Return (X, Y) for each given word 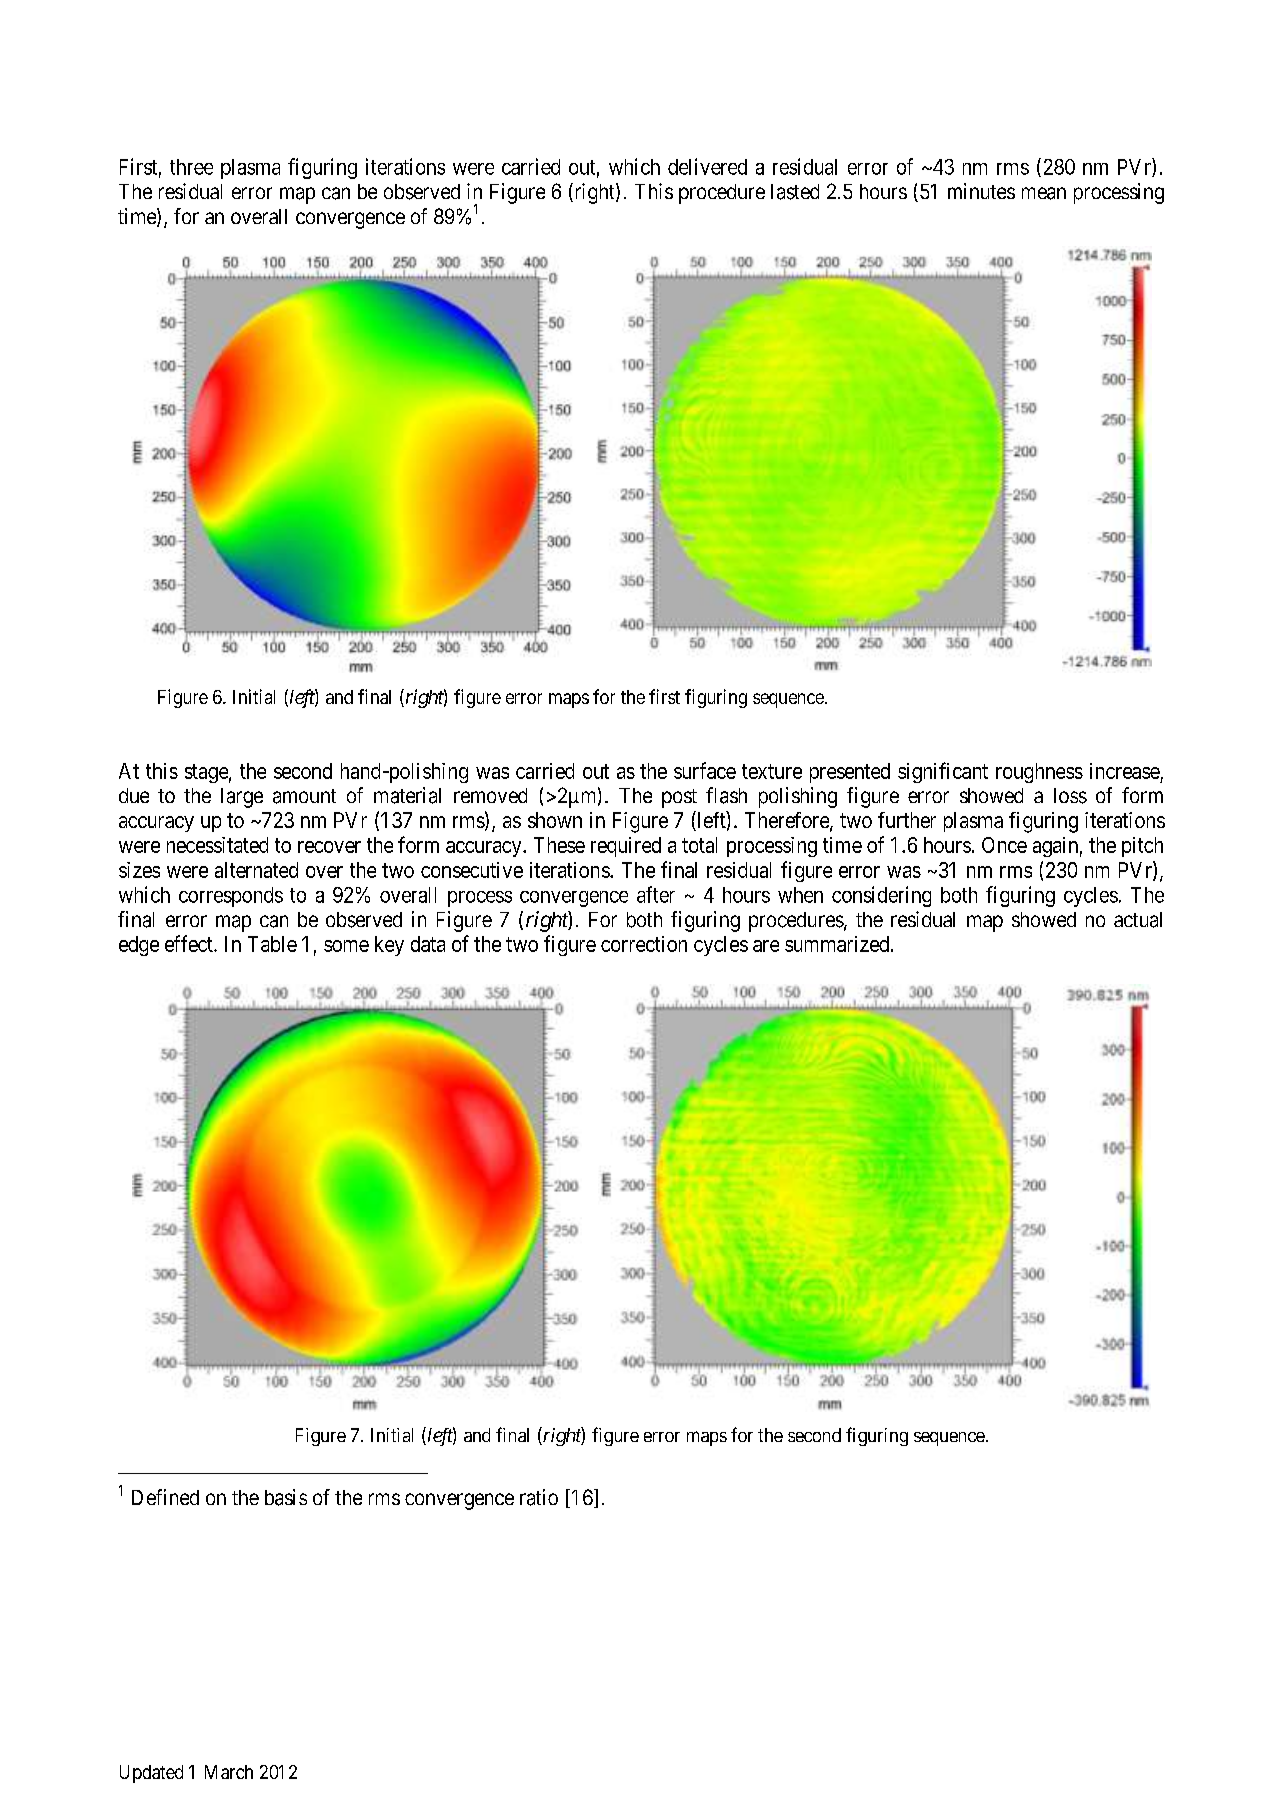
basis (286, 1497)
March (229, 1772)
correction (644, 944)
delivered (707, 166)
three (191, 167)
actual (1138, 920)
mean (1044, 193)
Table (272, 944)
